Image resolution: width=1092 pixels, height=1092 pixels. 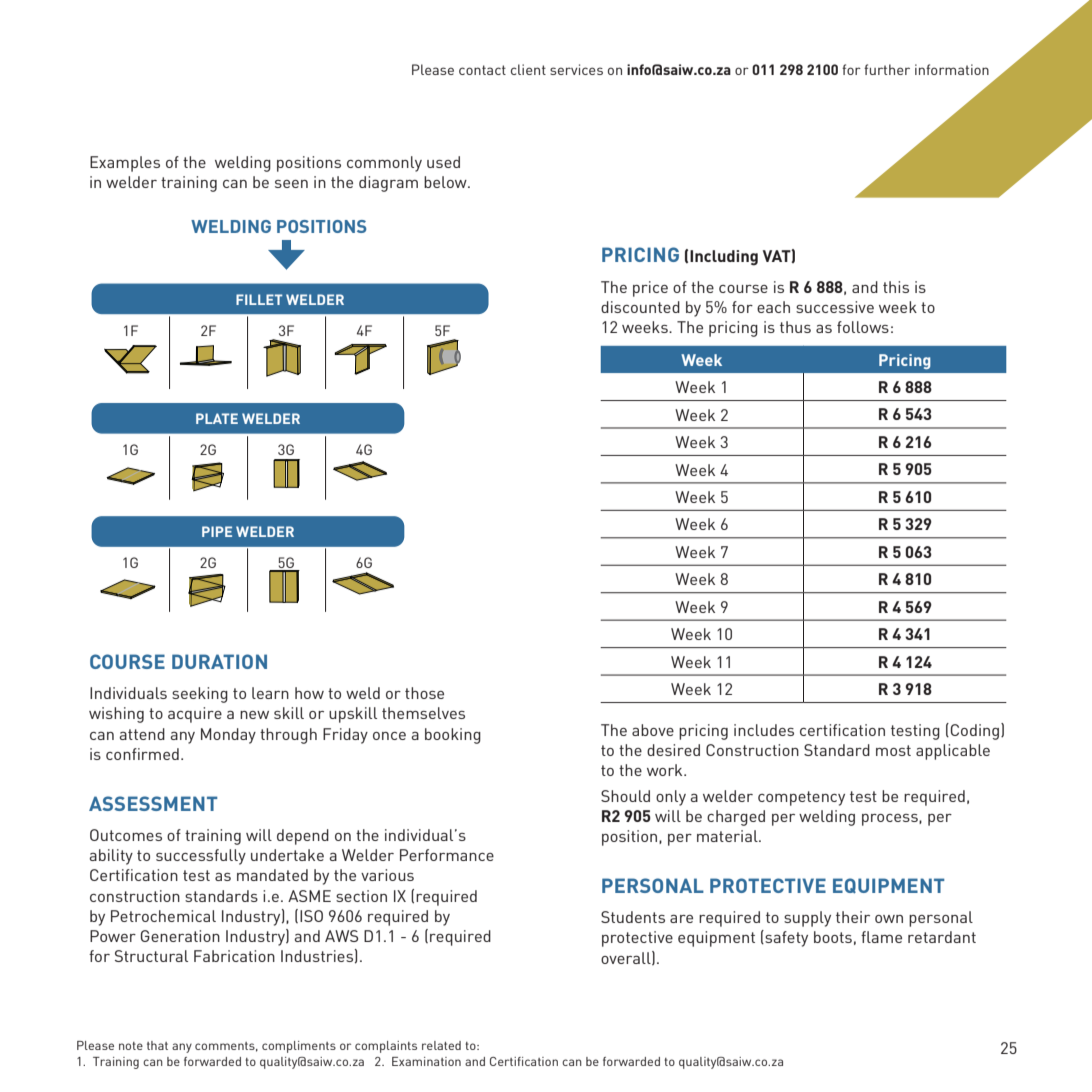 What do you see at coordinates (625, 796) in the screenshot?
I see `Should` at bounding box center [625, 796].
